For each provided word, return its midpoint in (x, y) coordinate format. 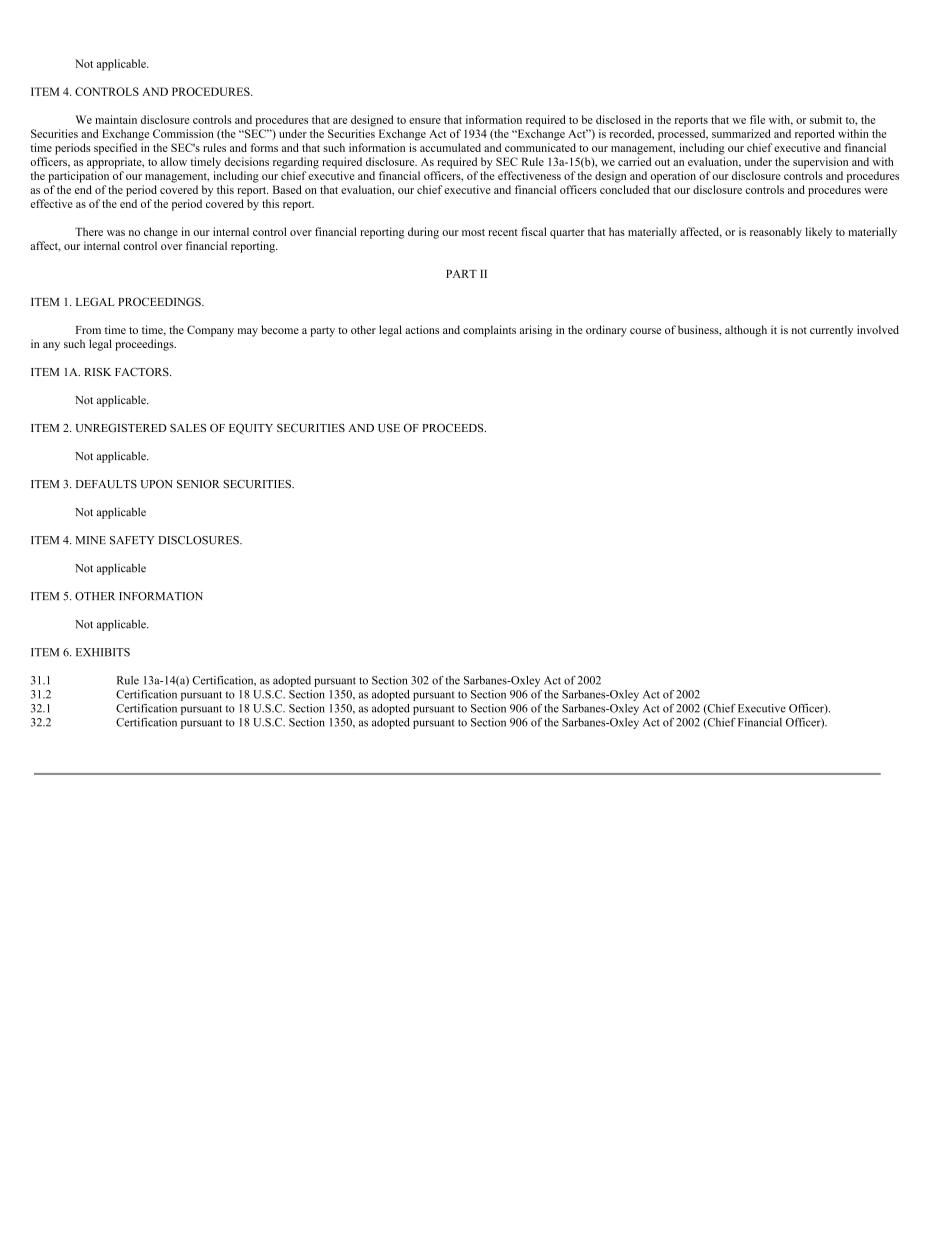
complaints (489, 331)
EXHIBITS (103, 652)
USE (389, 427)
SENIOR (198, 484)
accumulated (450, 147)
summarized (741, 133)
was (116, 233)
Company (210, 331)
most (473, 232)
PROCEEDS (454, 427)
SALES (188, 428)
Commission (183, 133)
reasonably (776, 233)
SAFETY (132, 540)
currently (831, 331)
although (746, 331)
